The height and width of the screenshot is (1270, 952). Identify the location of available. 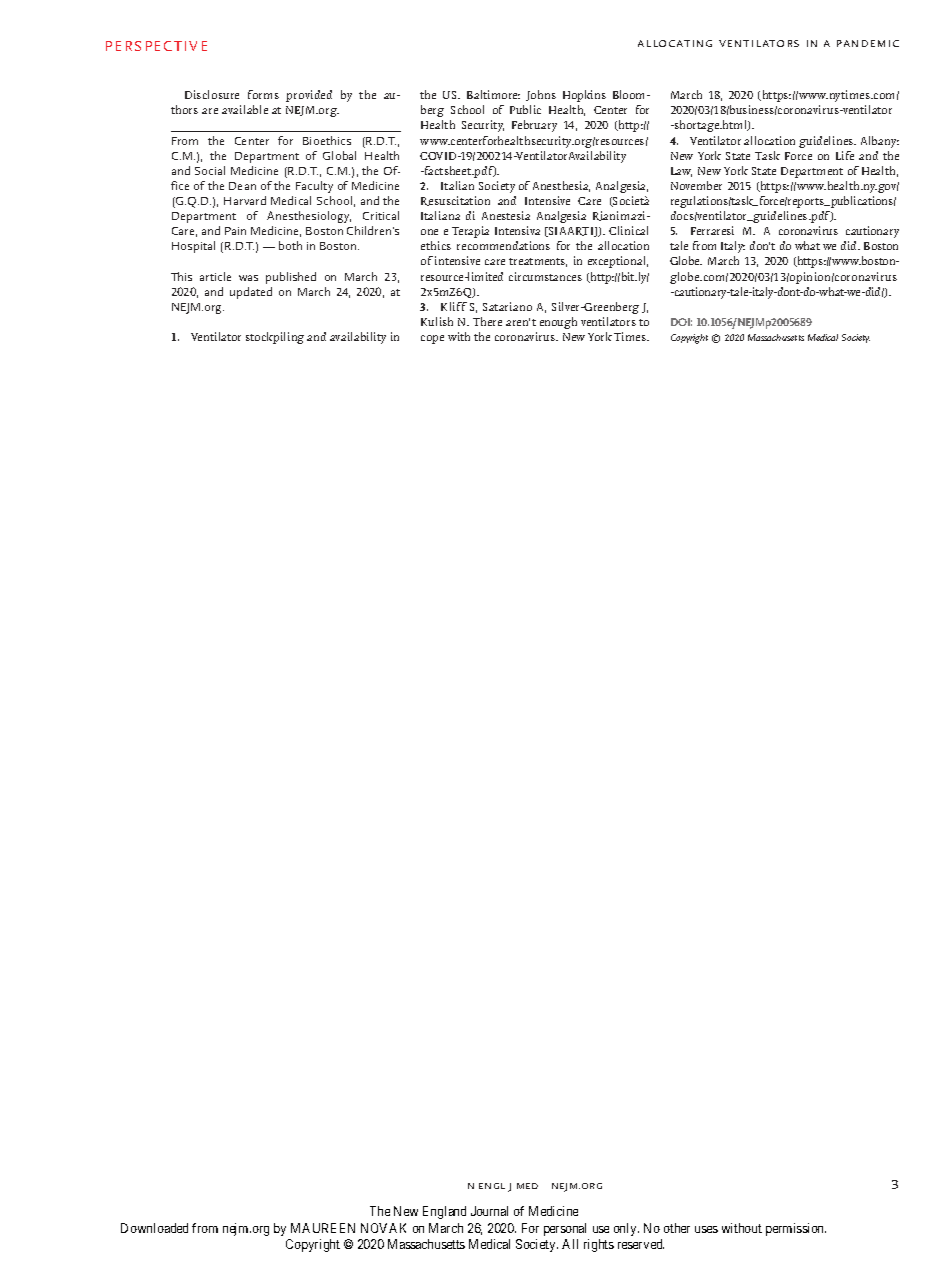
(245, 109).
